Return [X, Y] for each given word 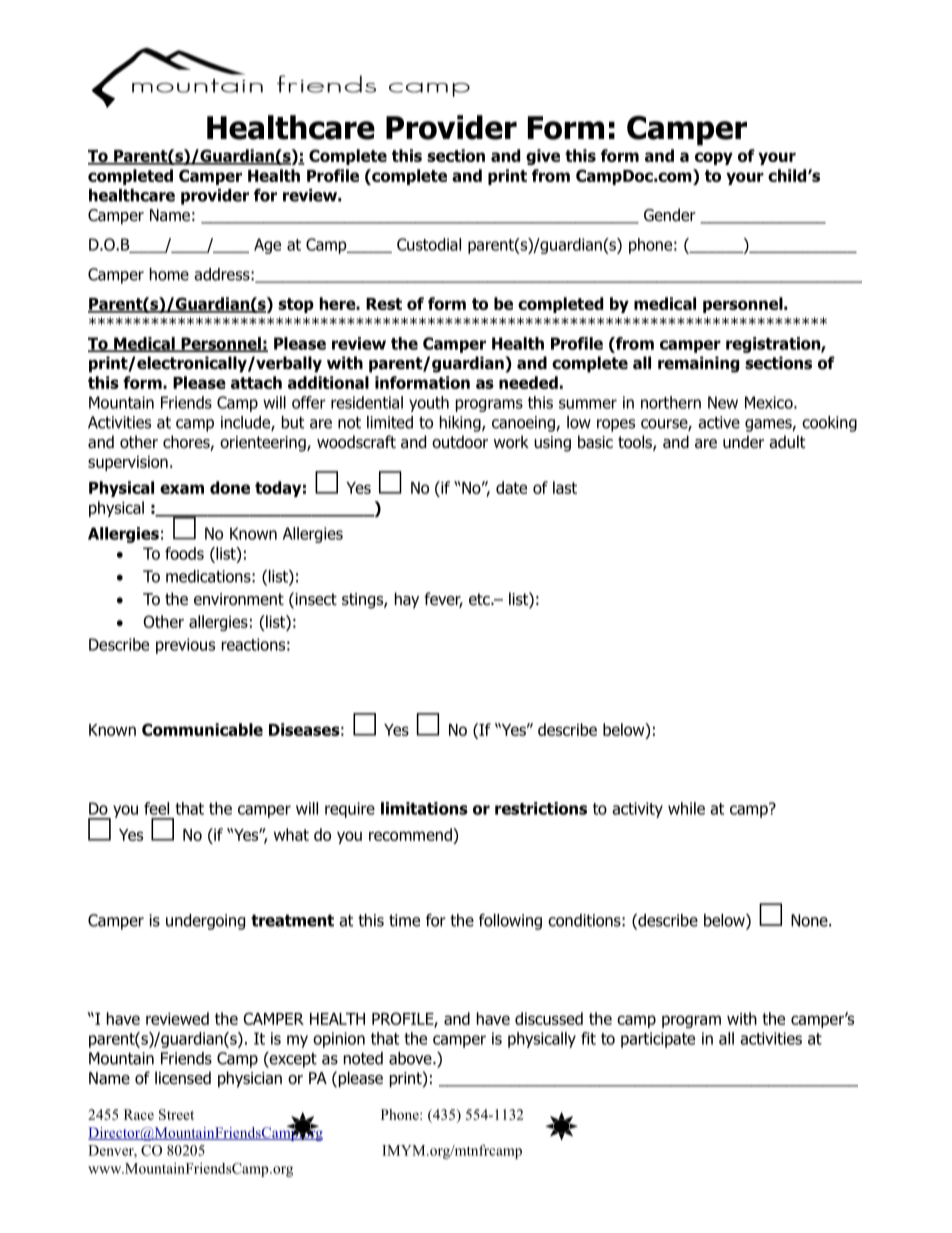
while [686, 808]
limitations [424, 808]
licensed [183, 1078]
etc [480, 599]
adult [787, 442]
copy [714, 158]
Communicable [202, 729]
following [510, 922]
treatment [292, 920]
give [543, 157]
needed [528, 382]
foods [184, 553]
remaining [698, 364]
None [810, 920]
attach [256, 382]
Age [267, 246]
